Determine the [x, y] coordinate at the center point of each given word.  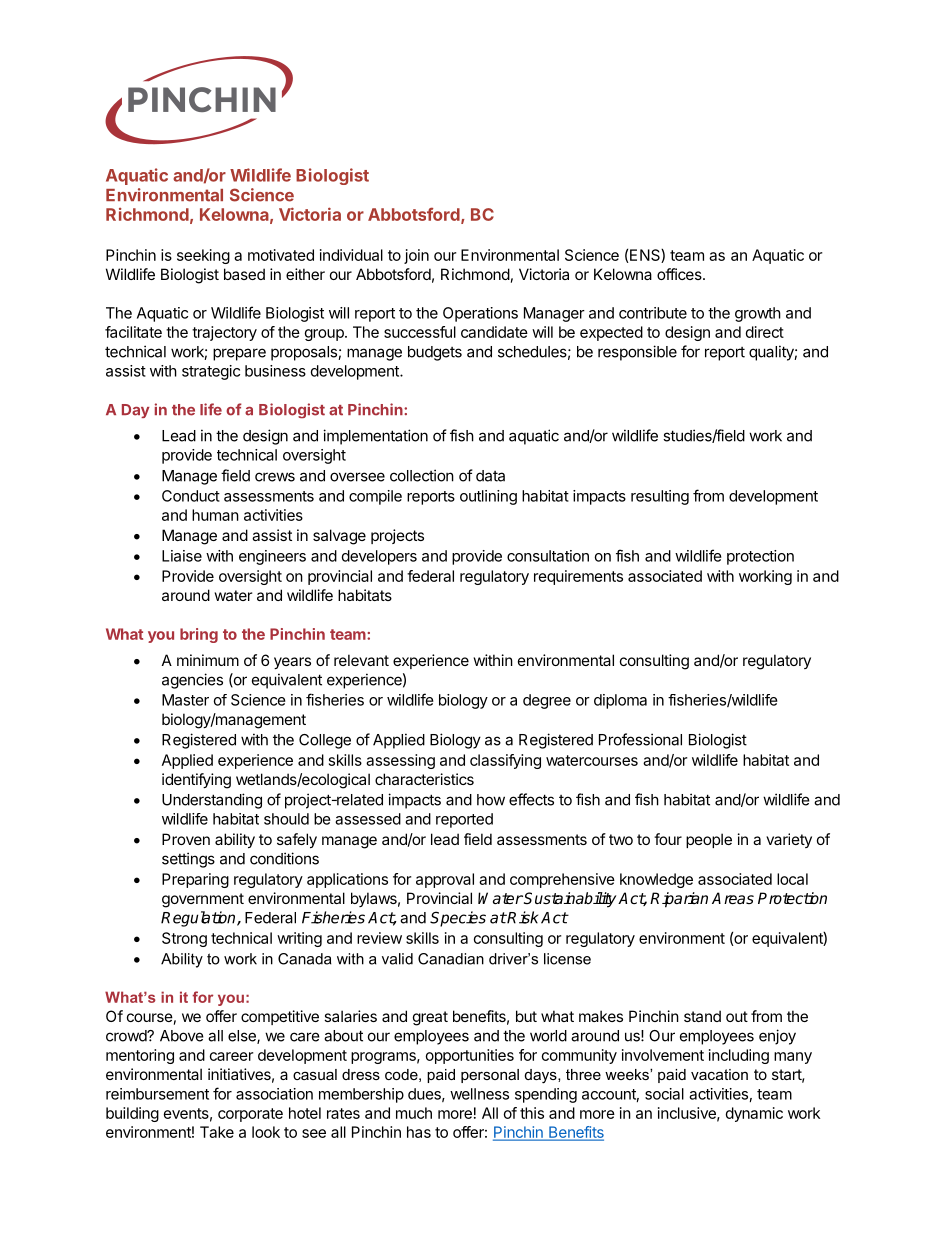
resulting [660, 497]
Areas [733, 898]
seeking [203, 256]
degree [547, 701]
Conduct [191, 496]
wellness [479, 1094]
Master [185, 700]
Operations [480, 314]
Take [217, 1132]
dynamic [754, 1114]
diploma [620, 701]
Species [458, 919]
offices [680, 274]
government [203, 900]
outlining [488, 497]
